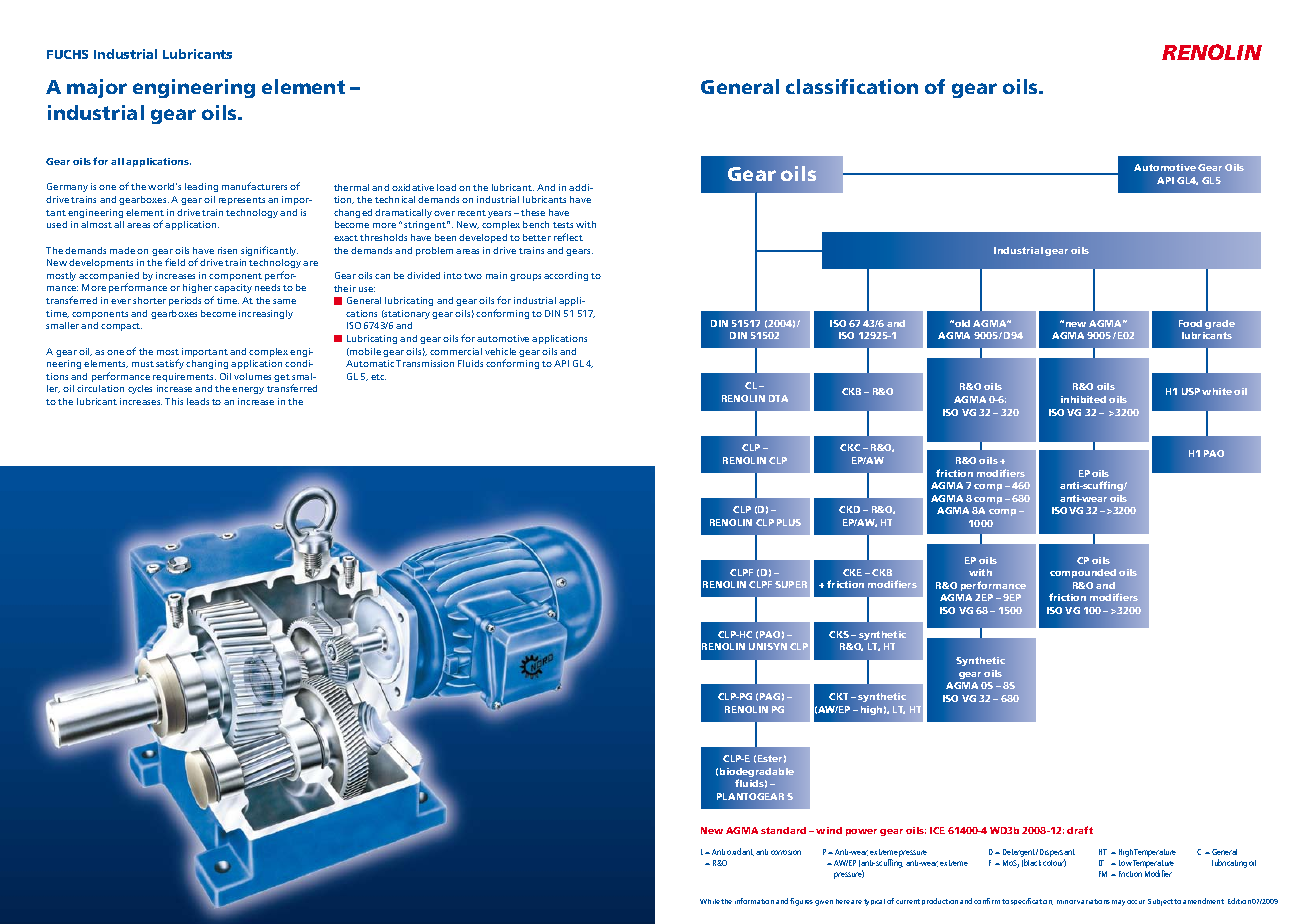 The width and height of the screenshot is (1308, 924). Describe the element at coordinates (563, 225) in the screenshot. I see `tests` at that location.
